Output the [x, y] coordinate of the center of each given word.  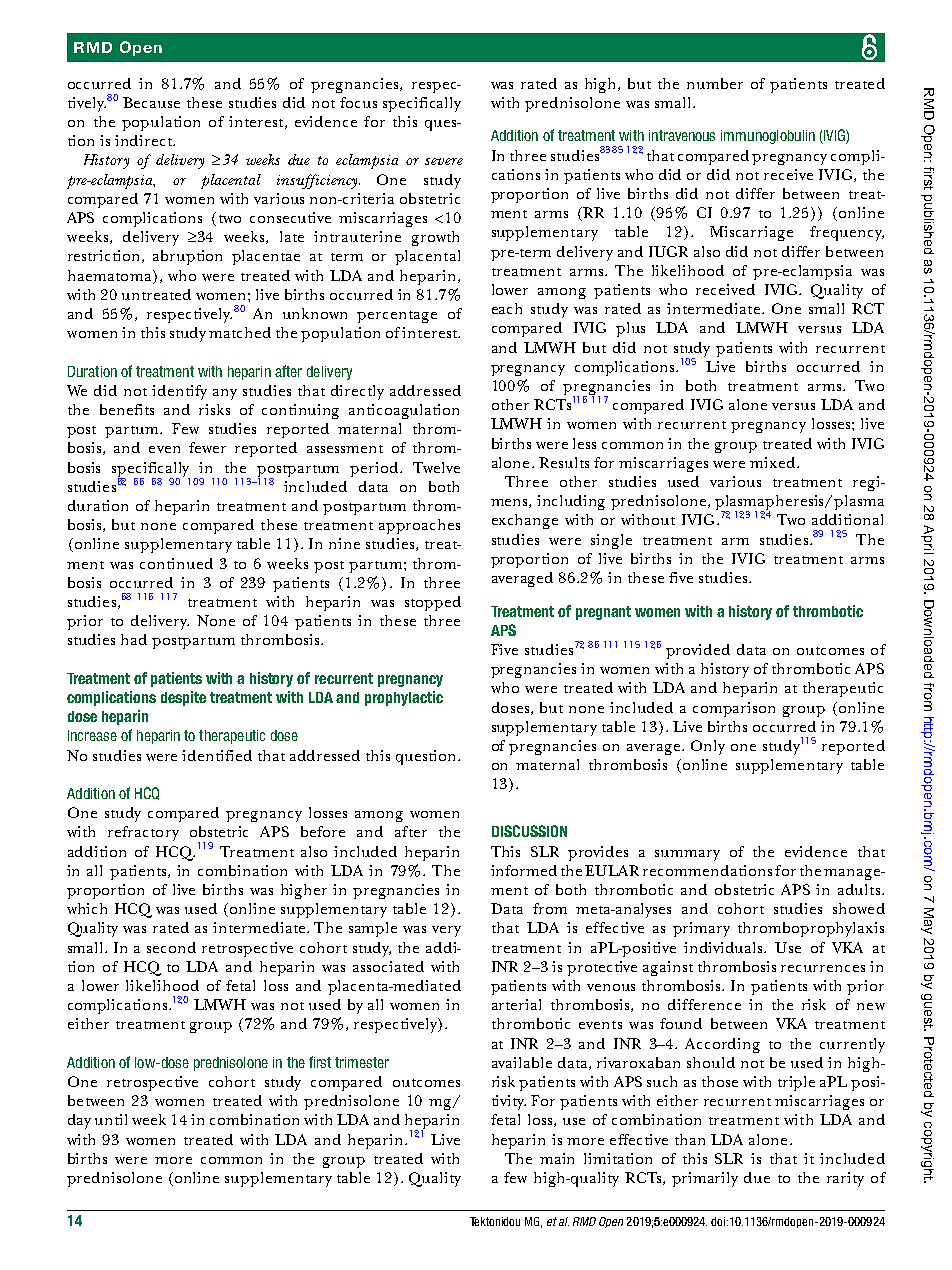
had [134, 639]
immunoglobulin [768, 137]
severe [444, 161]
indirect [145, 140]
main [557, 1158]
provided [698, 651]
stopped [433, 603]
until [111, 1119]
